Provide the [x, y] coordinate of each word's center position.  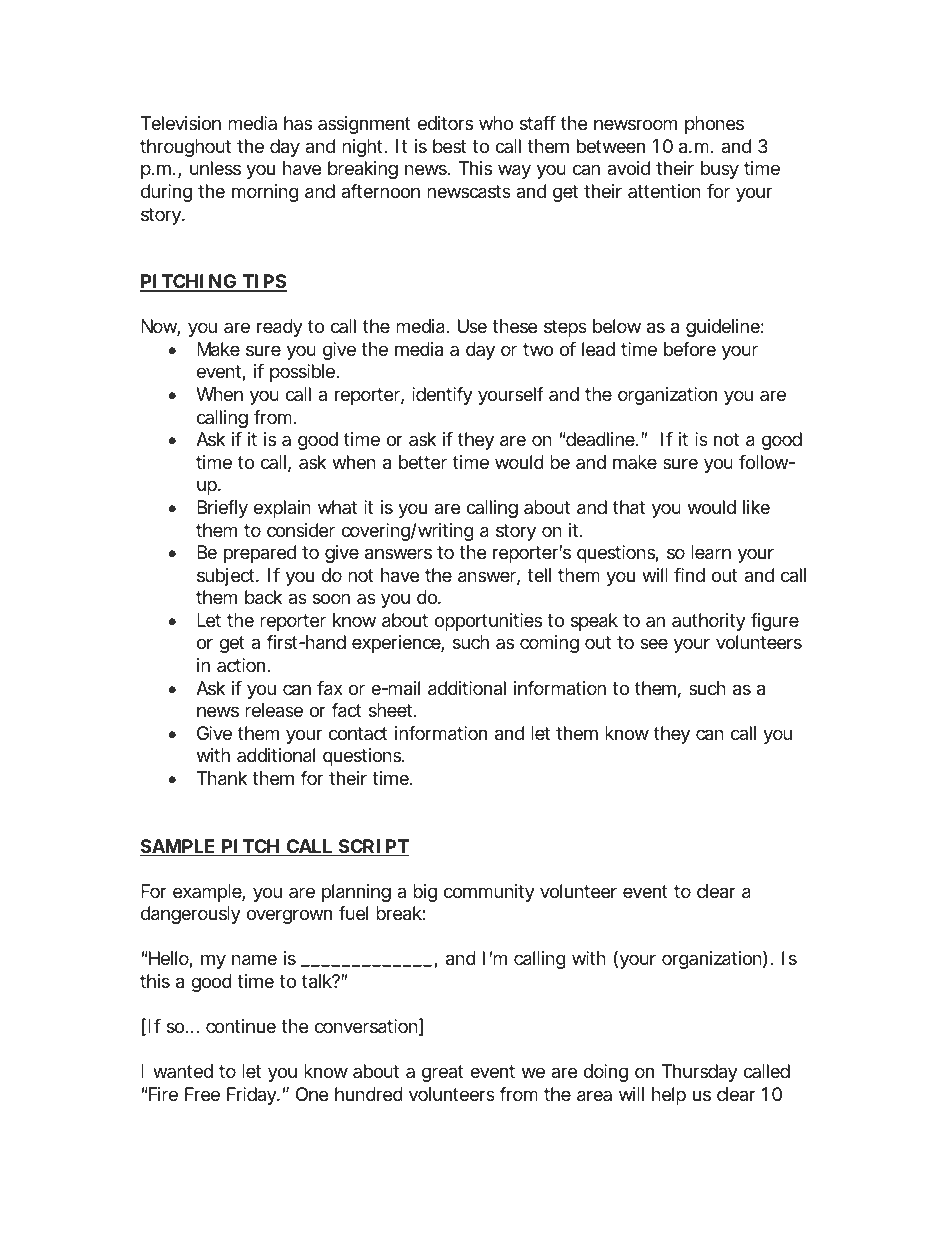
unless [215, 168]
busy [720, 170]
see [654, 643]
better [423, 462]
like [756, 507]
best [449, 146]
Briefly [222, 509]
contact [358, 733]
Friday [253, 1096]
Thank [222, 778]
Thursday [699, 1073]
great [443, 1073]
